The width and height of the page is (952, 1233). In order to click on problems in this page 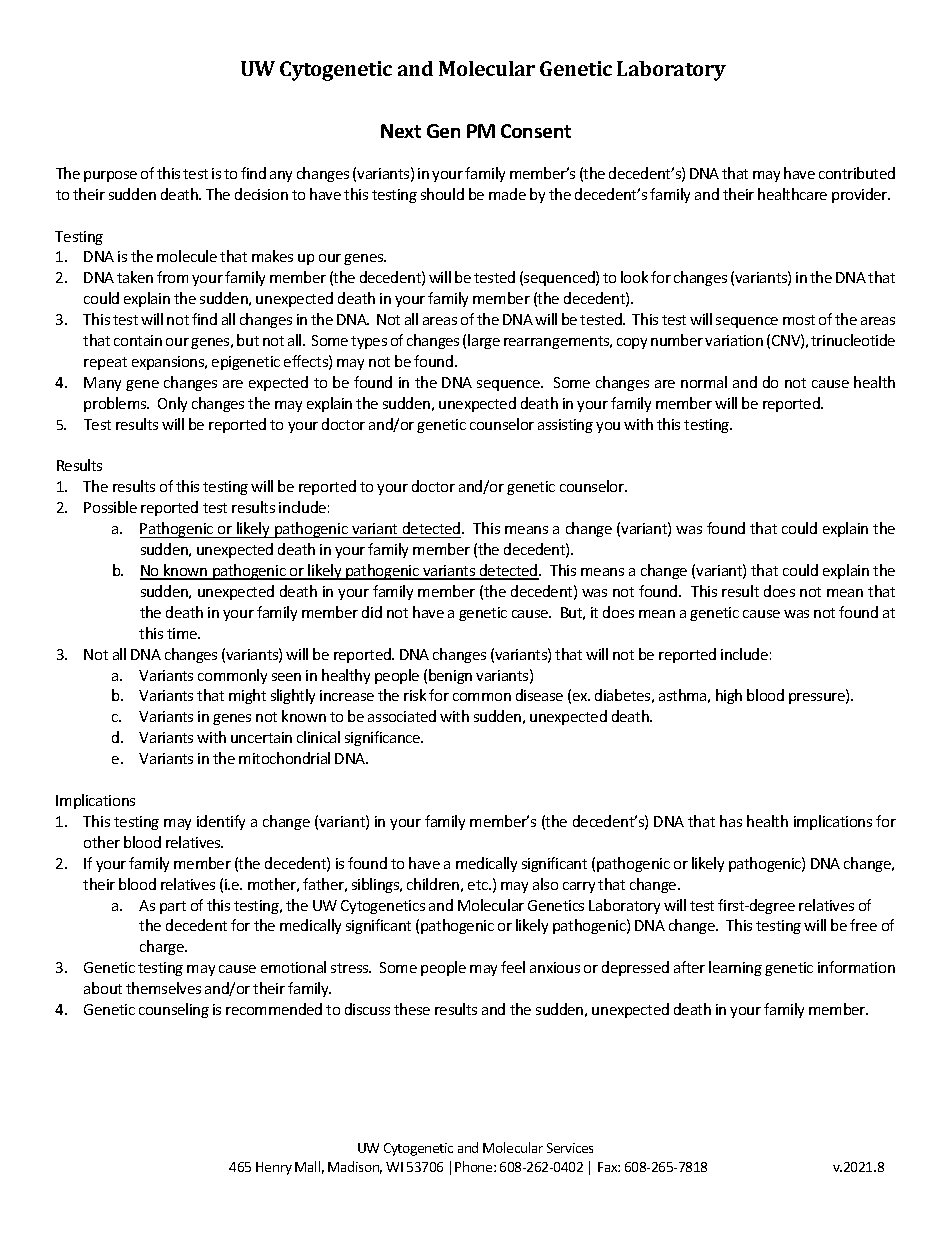, I will do `click(116, 404)`.
